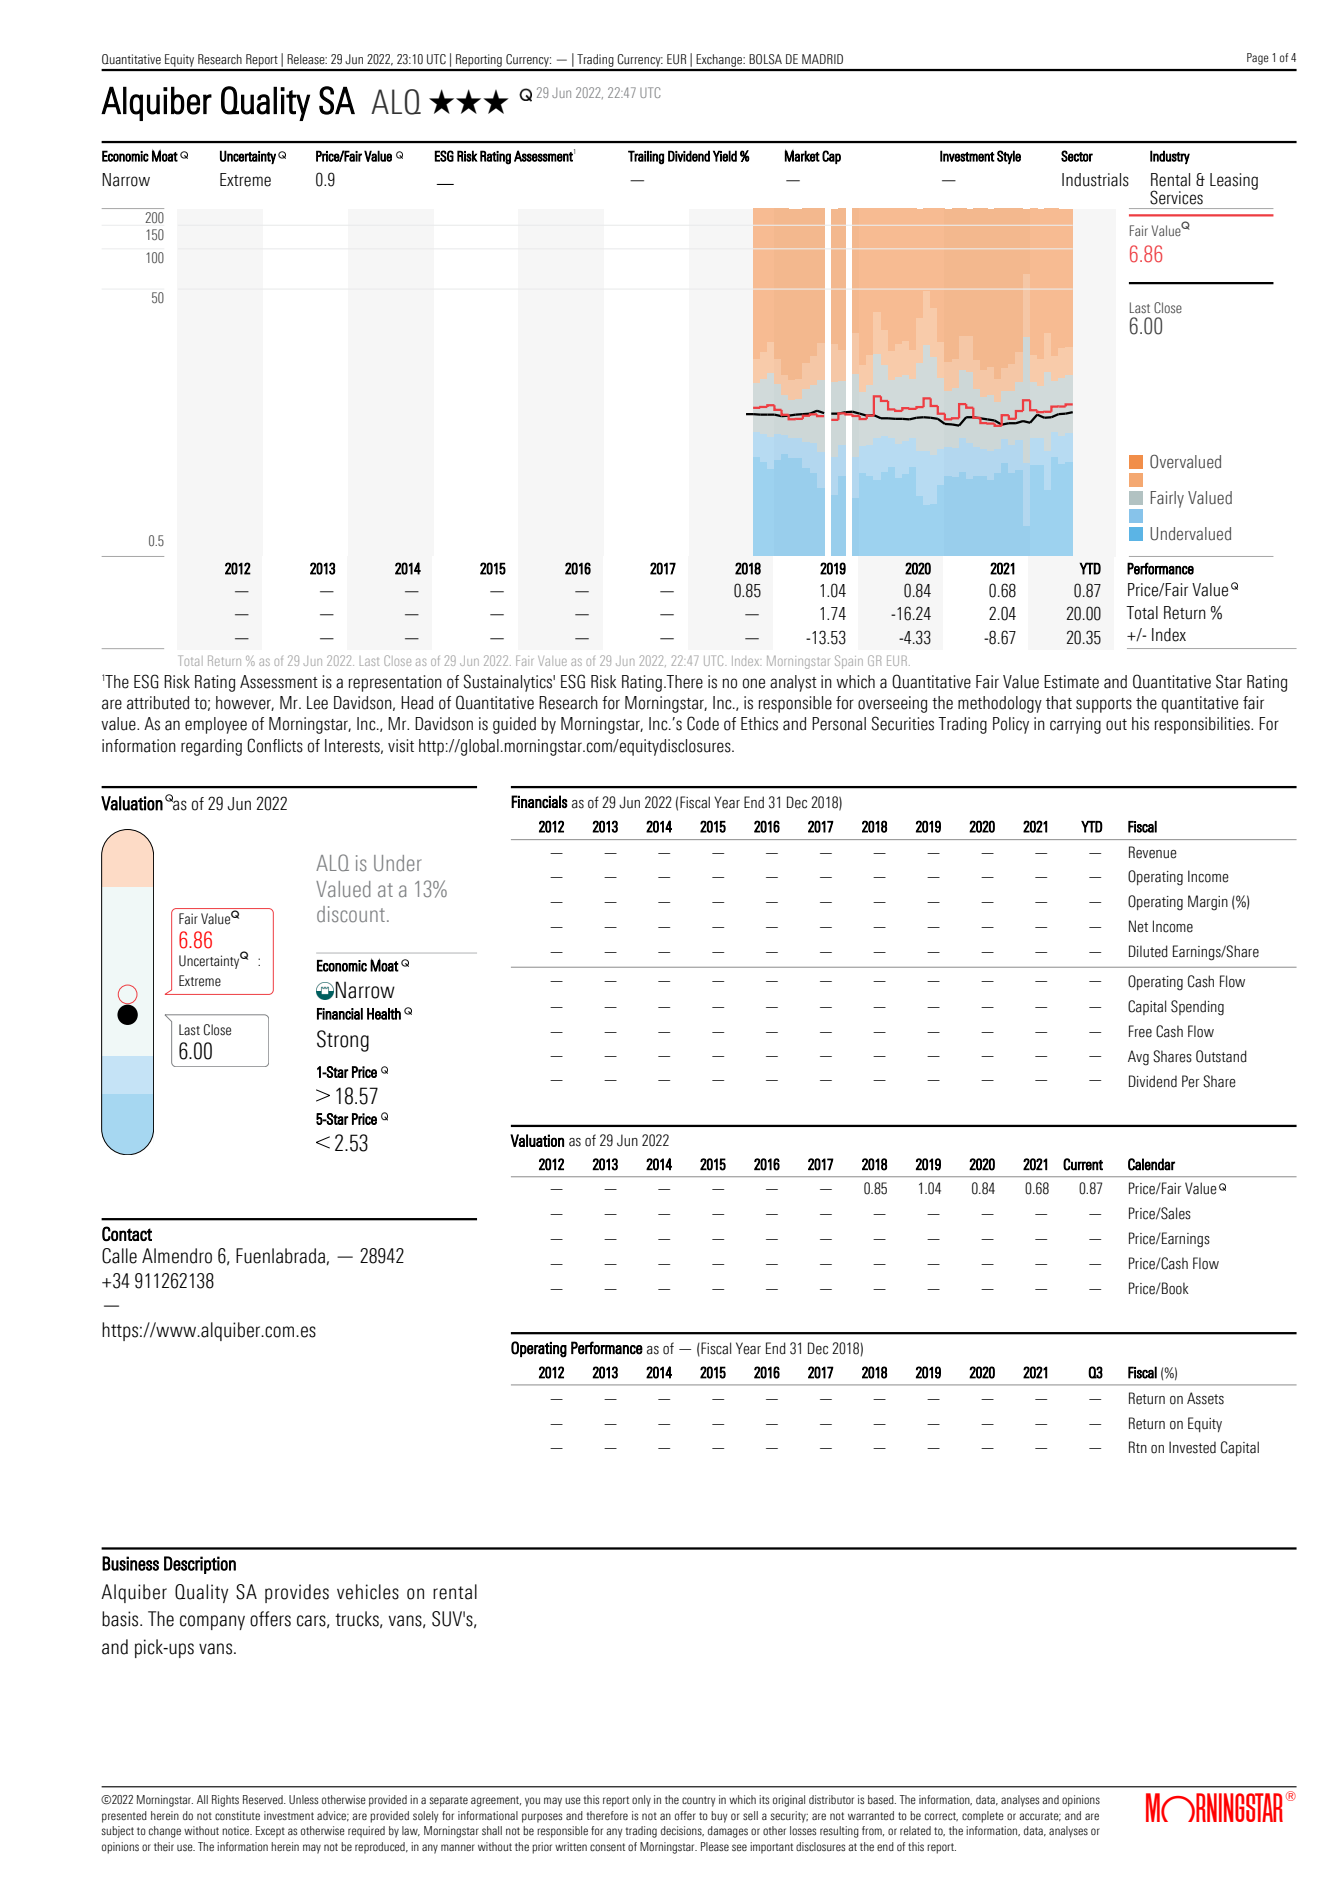 The width and height of the page is (1344, 1902). I want to click on supports, so click(1104, 705).
